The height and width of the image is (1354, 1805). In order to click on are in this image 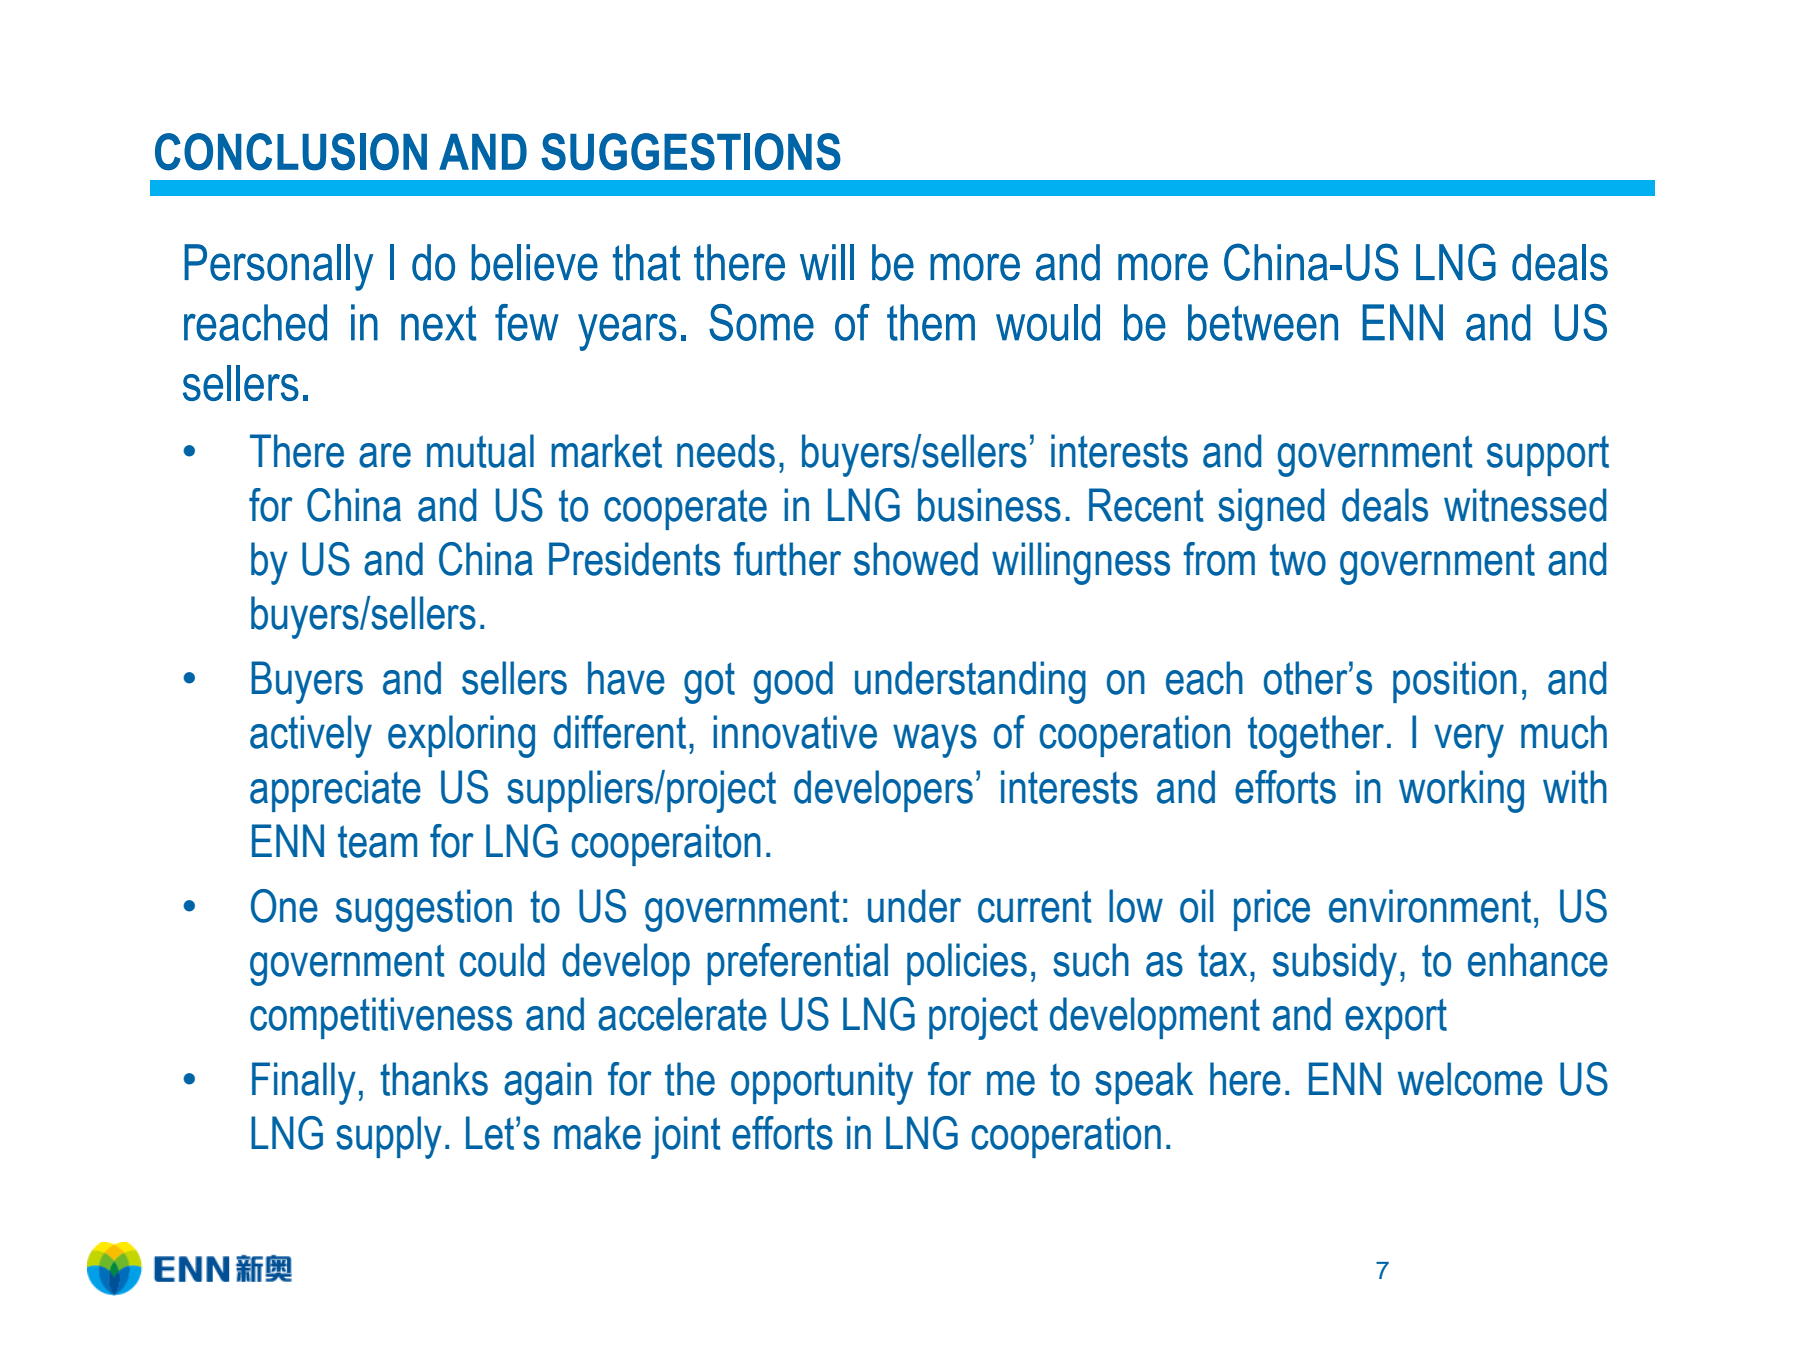, I will do `click(385, 455)`.
